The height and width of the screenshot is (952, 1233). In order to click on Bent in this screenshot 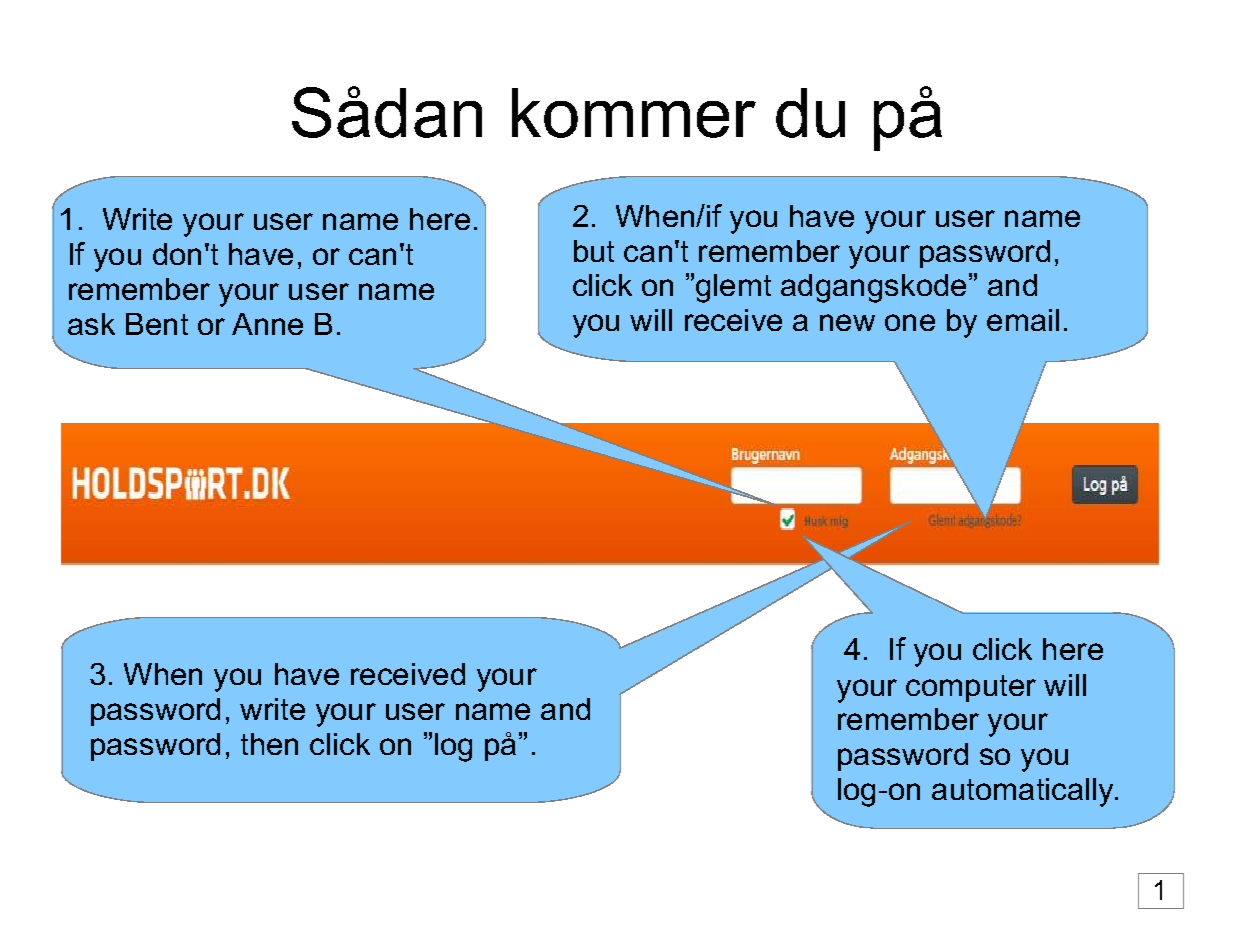, I will do `click(157, 324)`.
